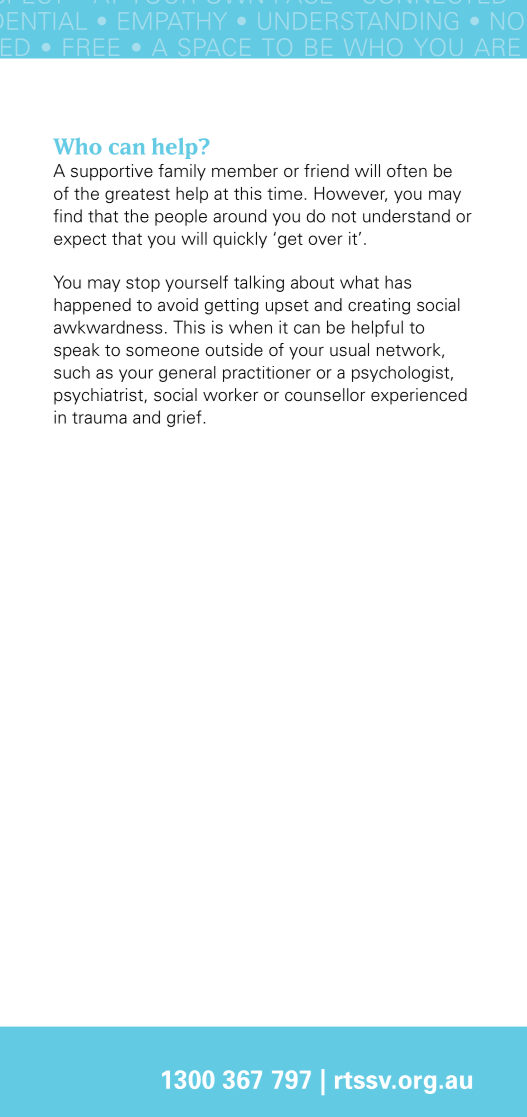 Image resolution: width=527 pixels, height=1117 pixels. What do you see at coordinates (349, 350) in the document?
I see `usual` at bounding box center [349, 350].
